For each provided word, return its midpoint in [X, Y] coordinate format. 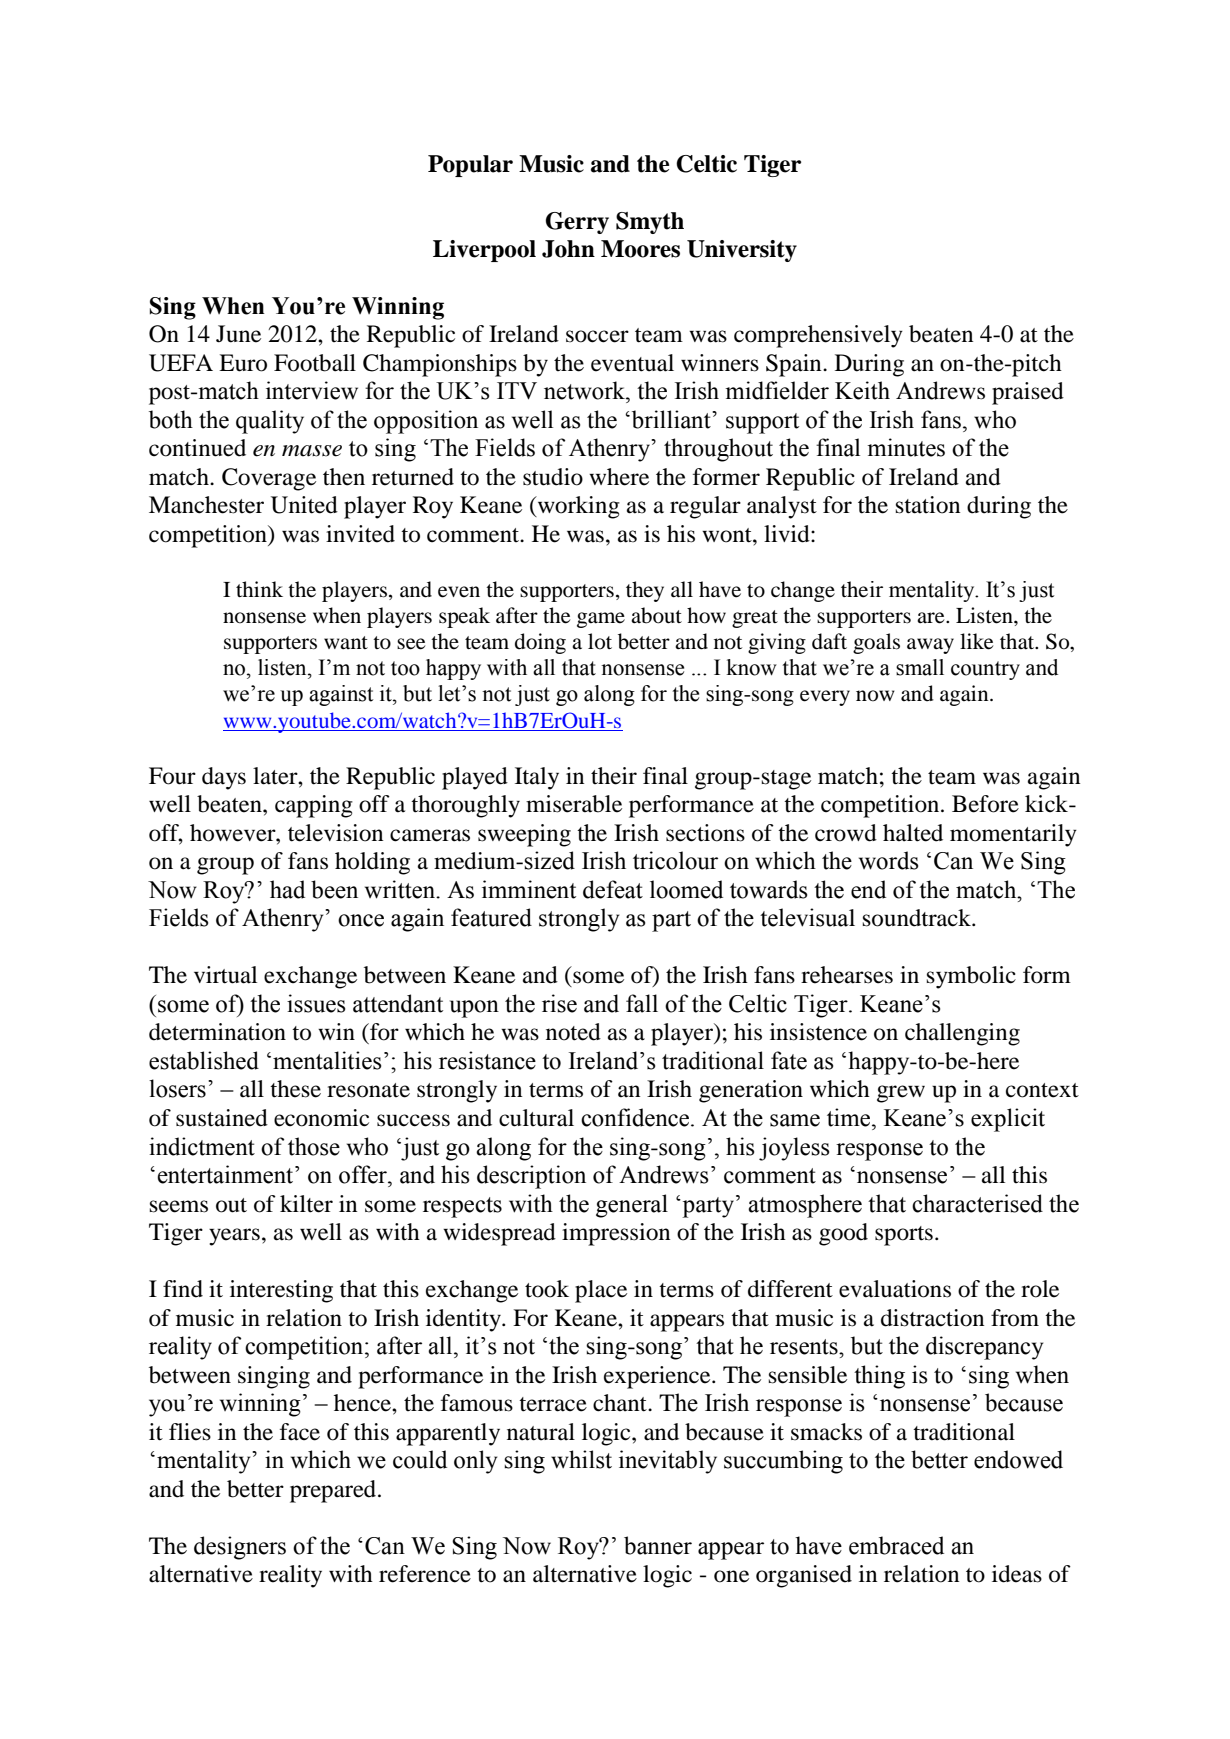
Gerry [577, 223]
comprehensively [818, 336]
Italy [537, 778]
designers [240, 1548]
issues [316, 1003]
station [928, 505]
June [238, 334]
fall [642, 1003]
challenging [962, 1034]
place [601, 1291]
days [224, 778]
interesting [281, 1291]
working [578, 507]
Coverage [269, 479]
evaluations [895, 1289]
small [920, 667]
